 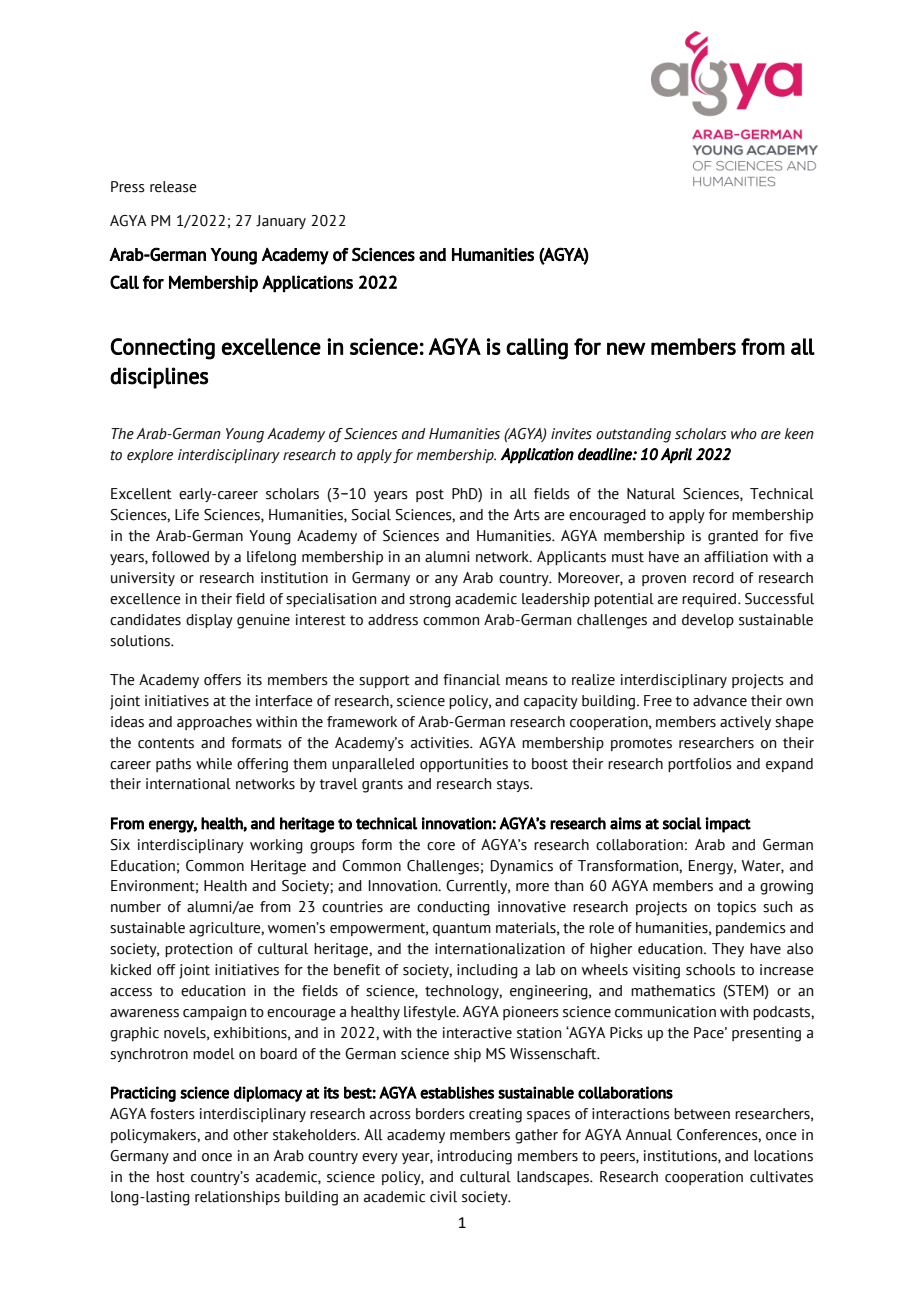 I want to click on financial, so click(x=471, y=680).
